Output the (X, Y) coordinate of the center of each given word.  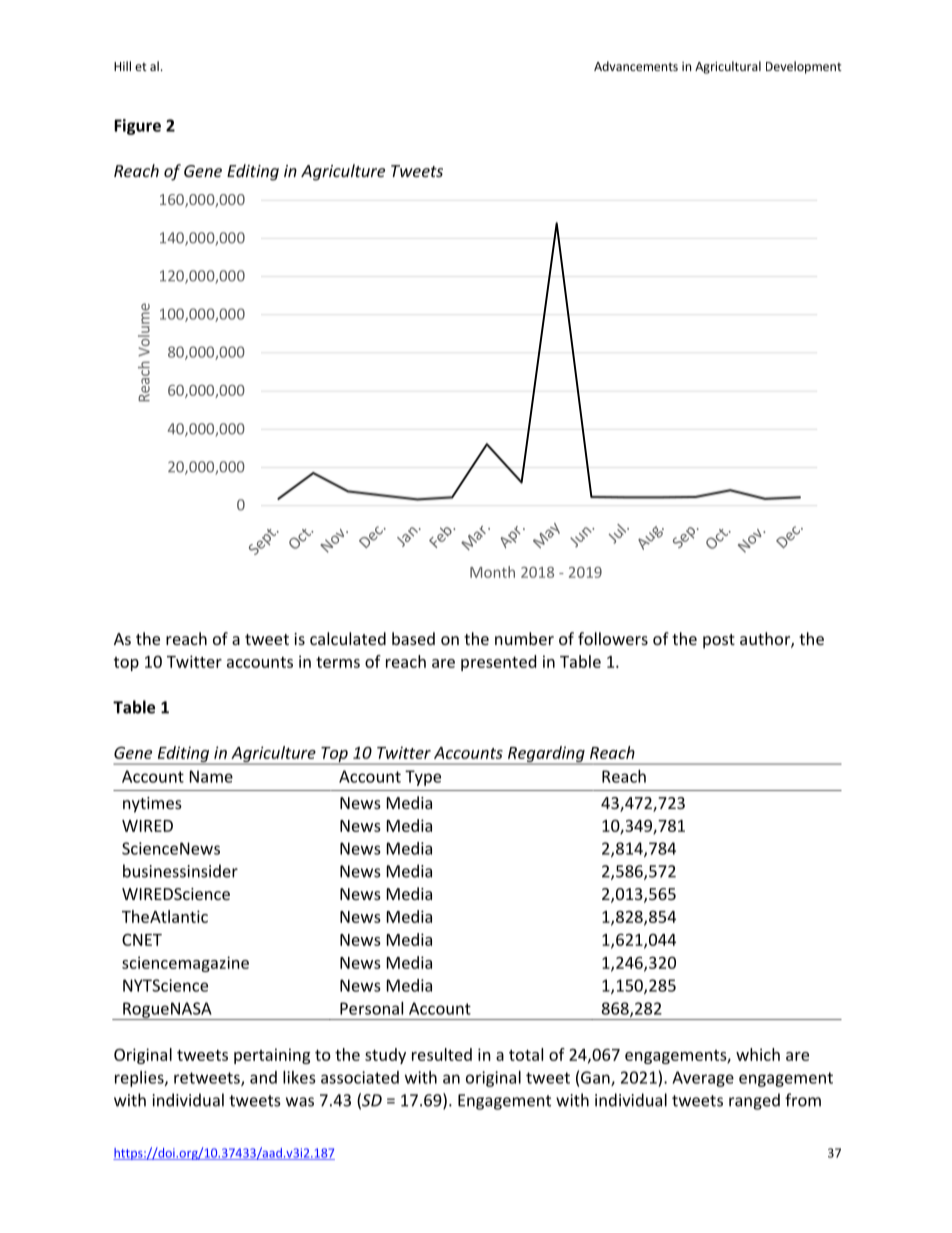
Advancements (636, 66)
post (719, 641)
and (263, 1077)
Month (492, 572)
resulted (442, 1054)
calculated (348, 638)
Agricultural (728, 67)
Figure (137, 127)
